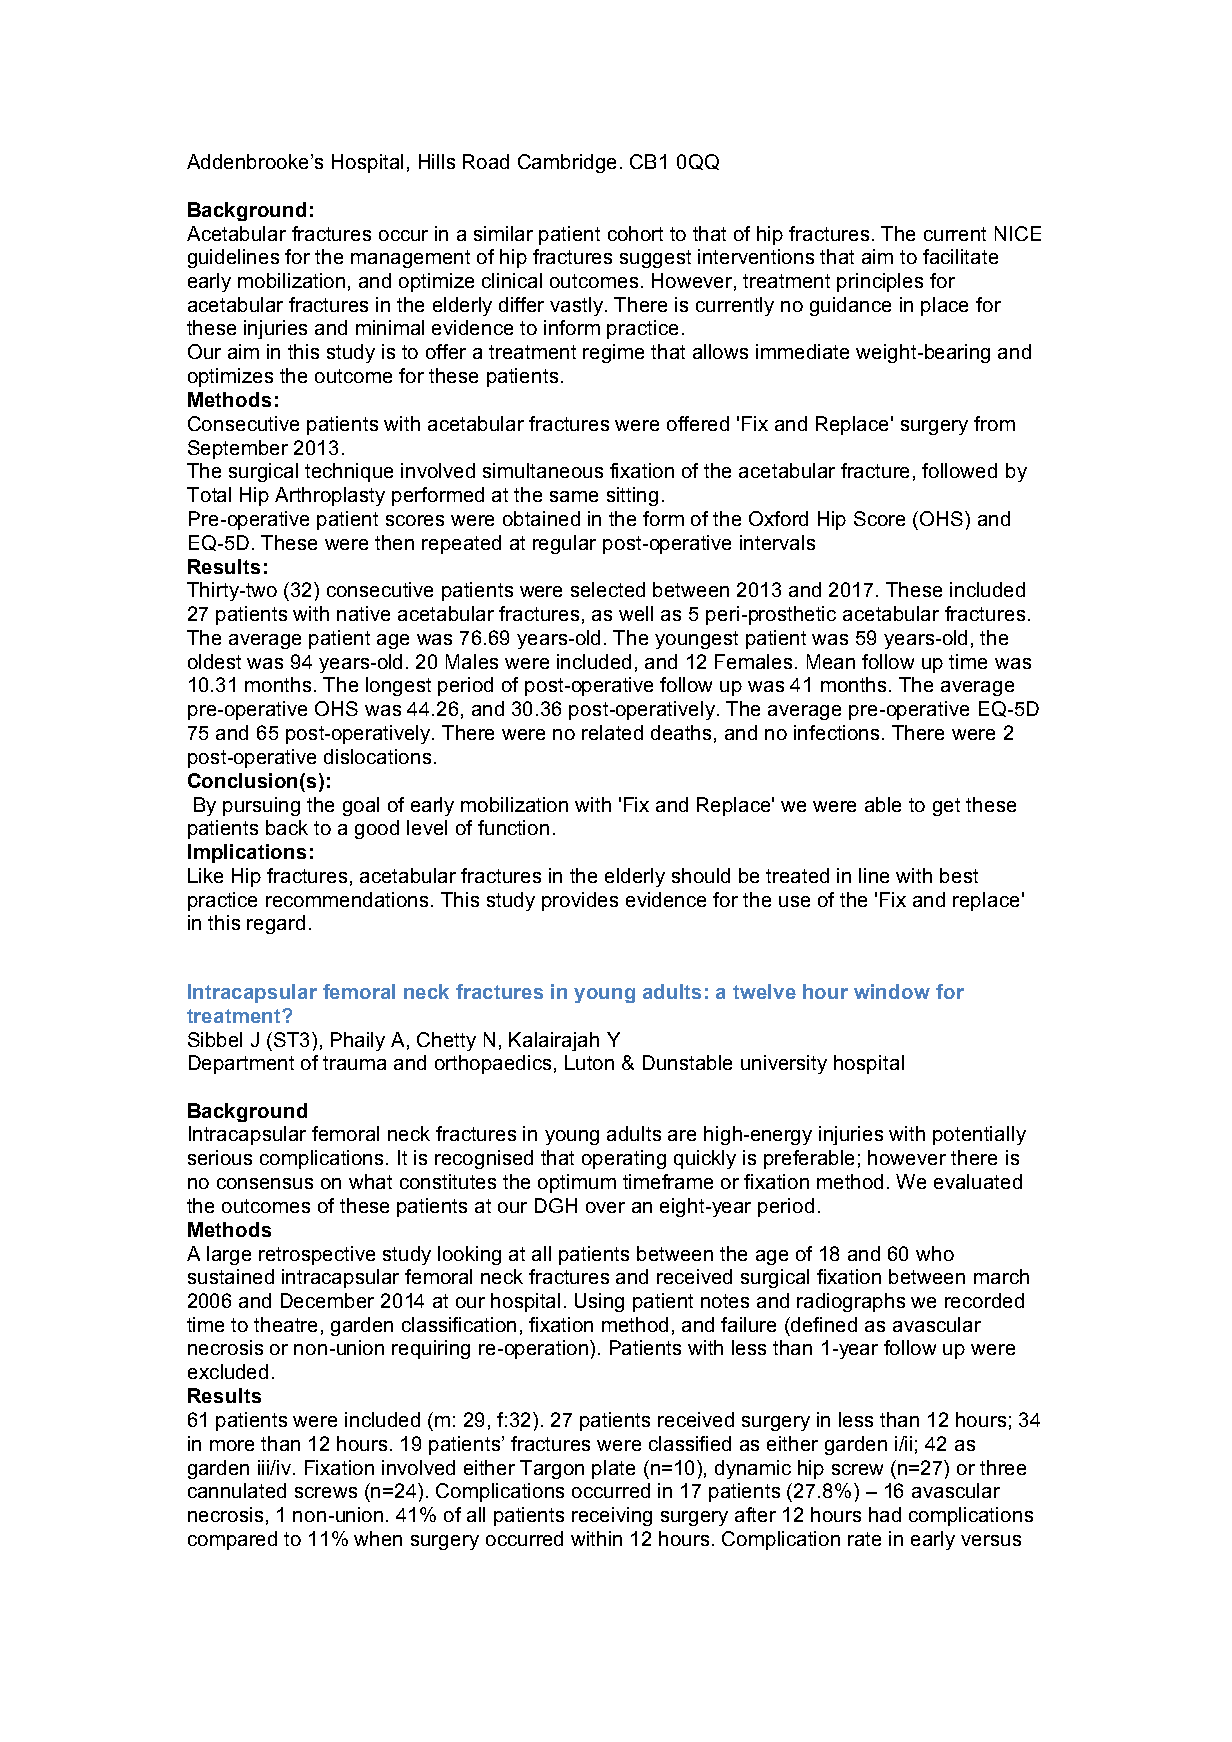 The image size is (1232, 1742). What do you see at coordinates (978, 1181) in the screenshot?
I see `evaluated` at bounding box center [978, 1181].
